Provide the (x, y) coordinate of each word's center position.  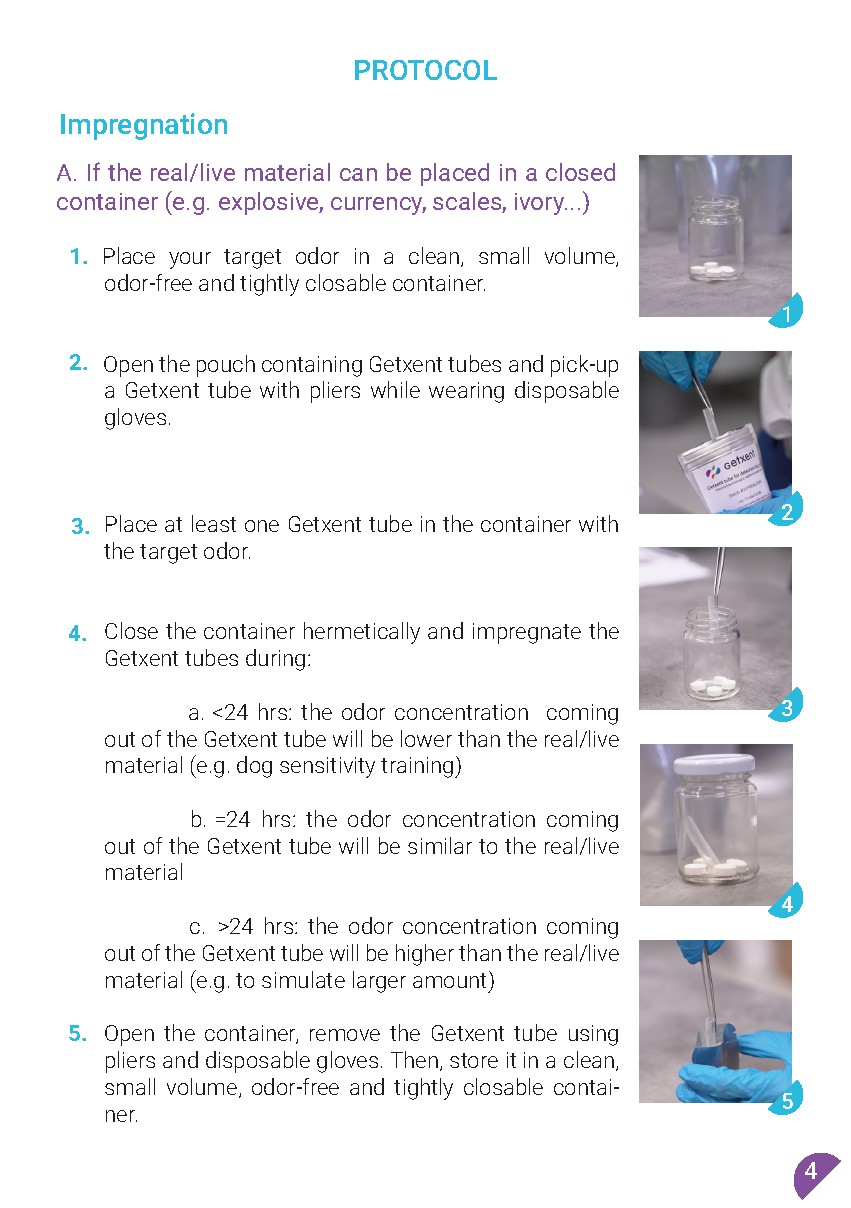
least (214, 523)
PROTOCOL (426, 70)
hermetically (362, 633)
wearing (466, 392)
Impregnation (144, 126)
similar (440, 845)
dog (254, 767)
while (395, 389)
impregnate (527, 633)
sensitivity (327, 767)
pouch (226, 366)
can (358, 174)
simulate (303, 979)
